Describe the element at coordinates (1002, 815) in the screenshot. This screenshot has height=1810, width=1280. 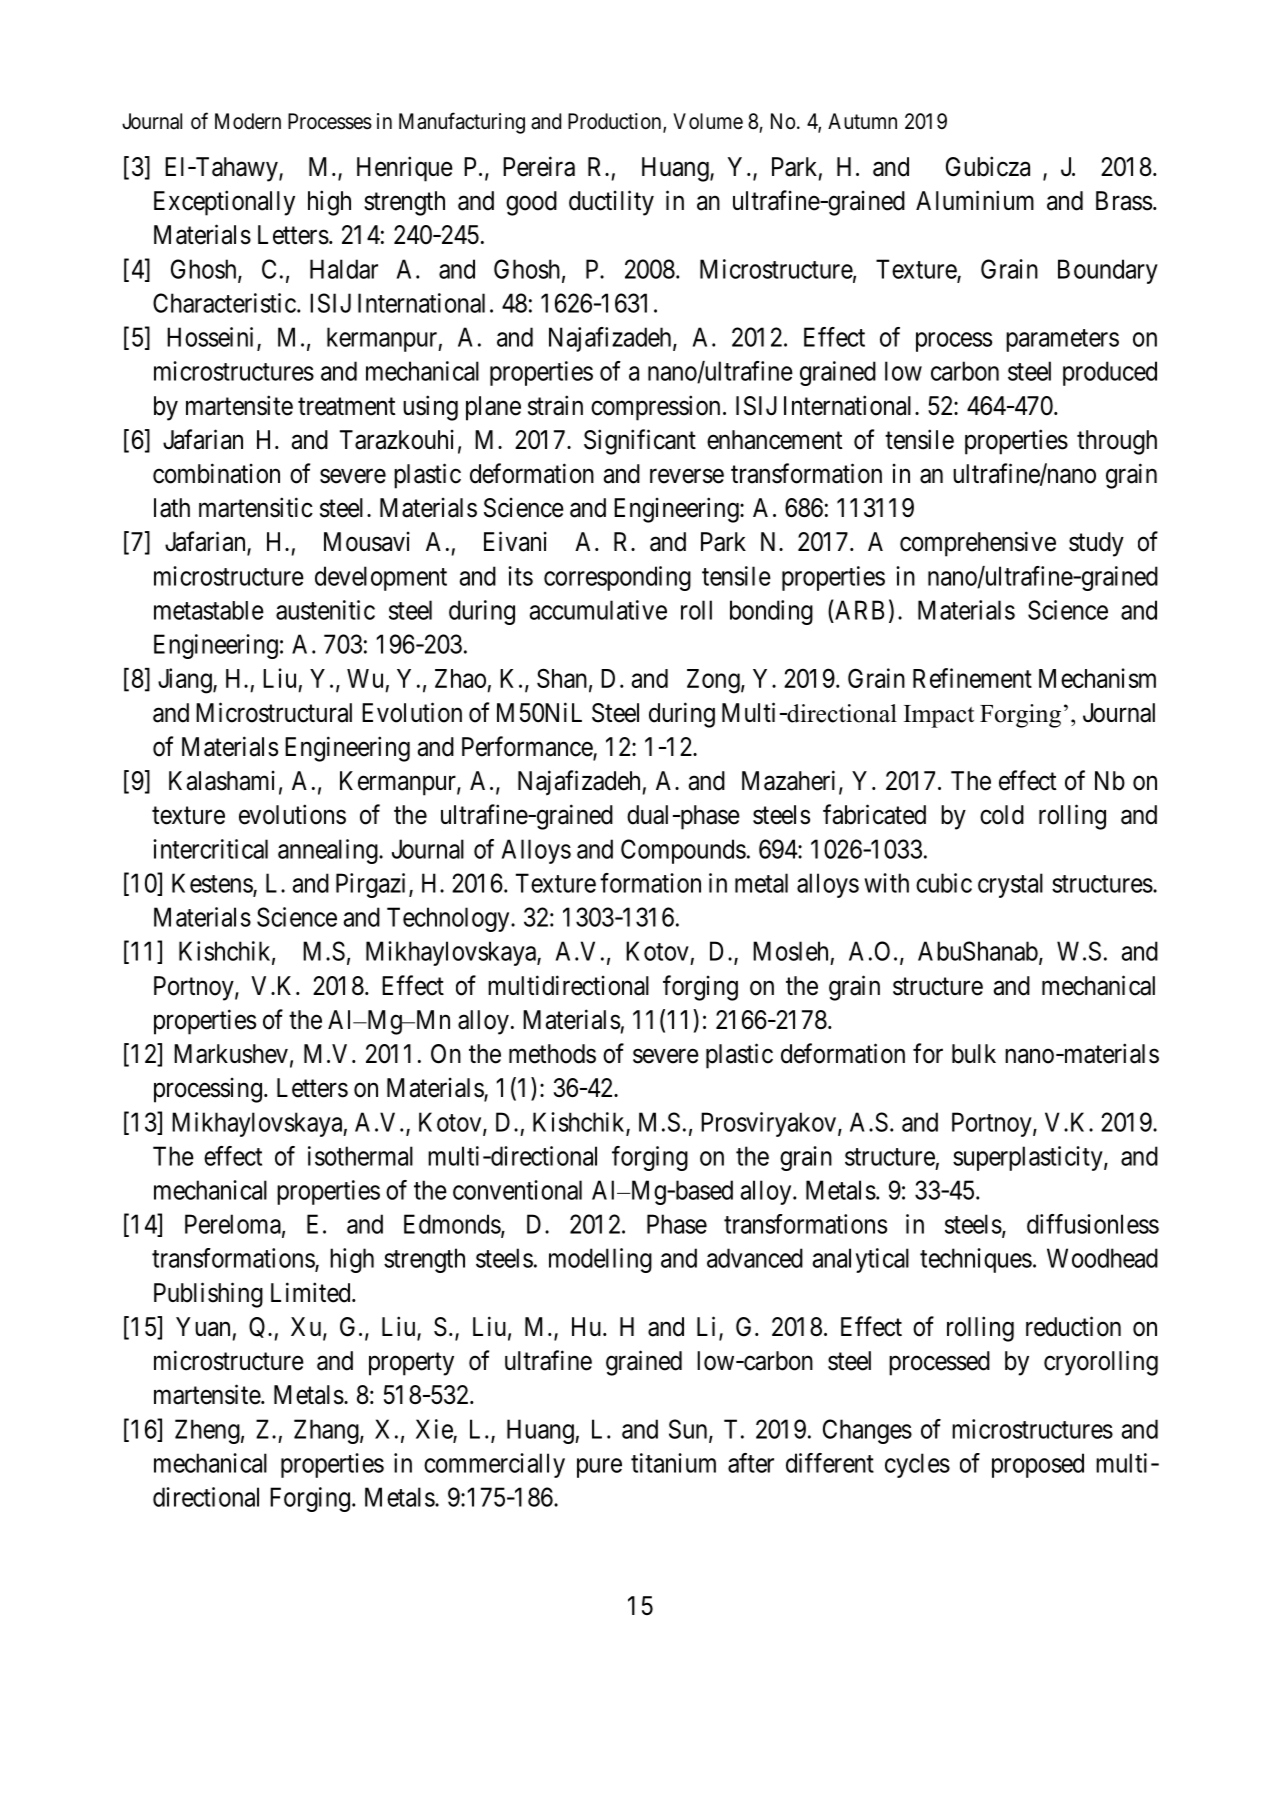
I see `cold` at that location.
